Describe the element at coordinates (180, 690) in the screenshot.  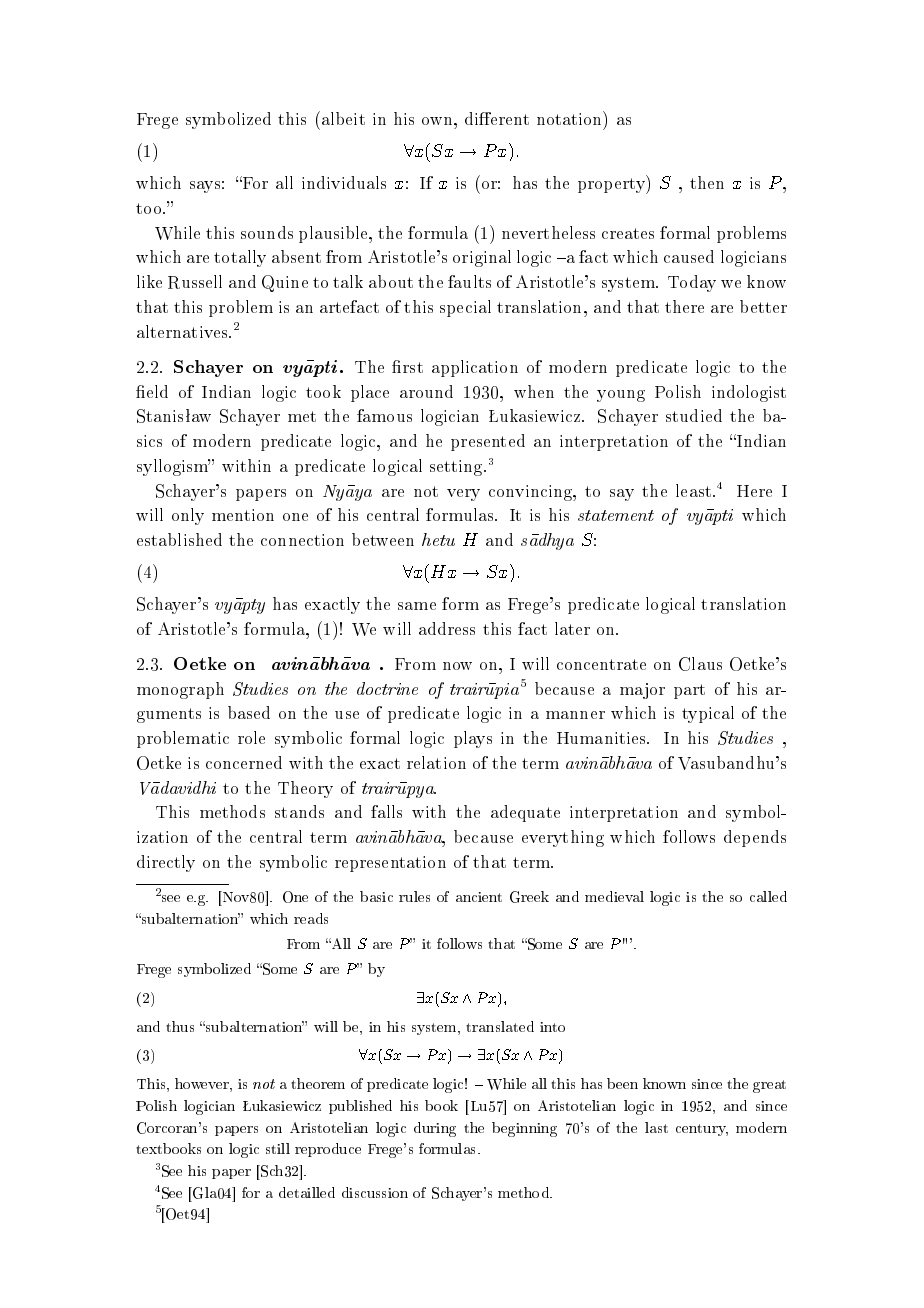
I see `monograph` at that location.
